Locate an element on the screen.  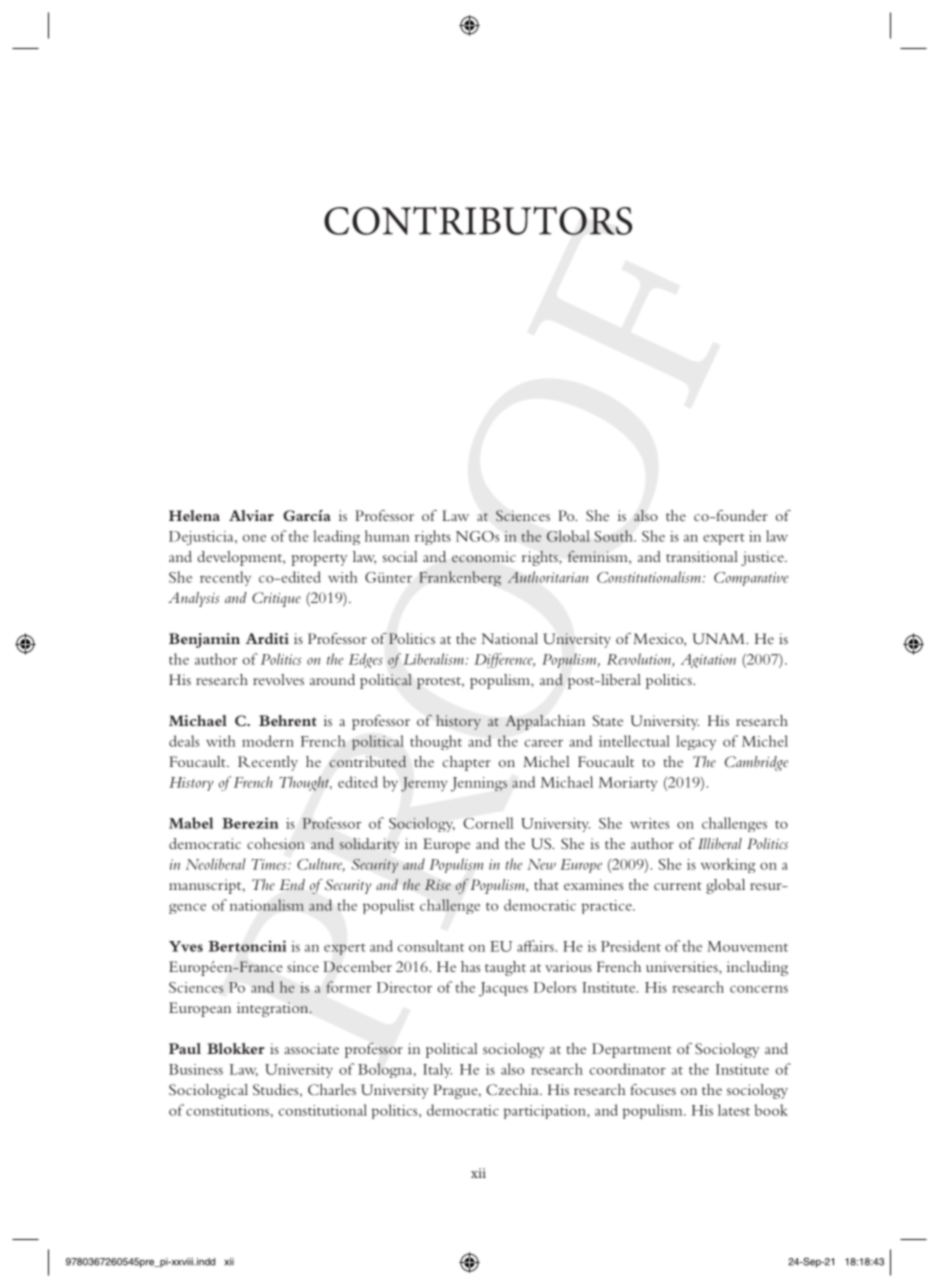
Agitation is located at coordinates (708, 661).
